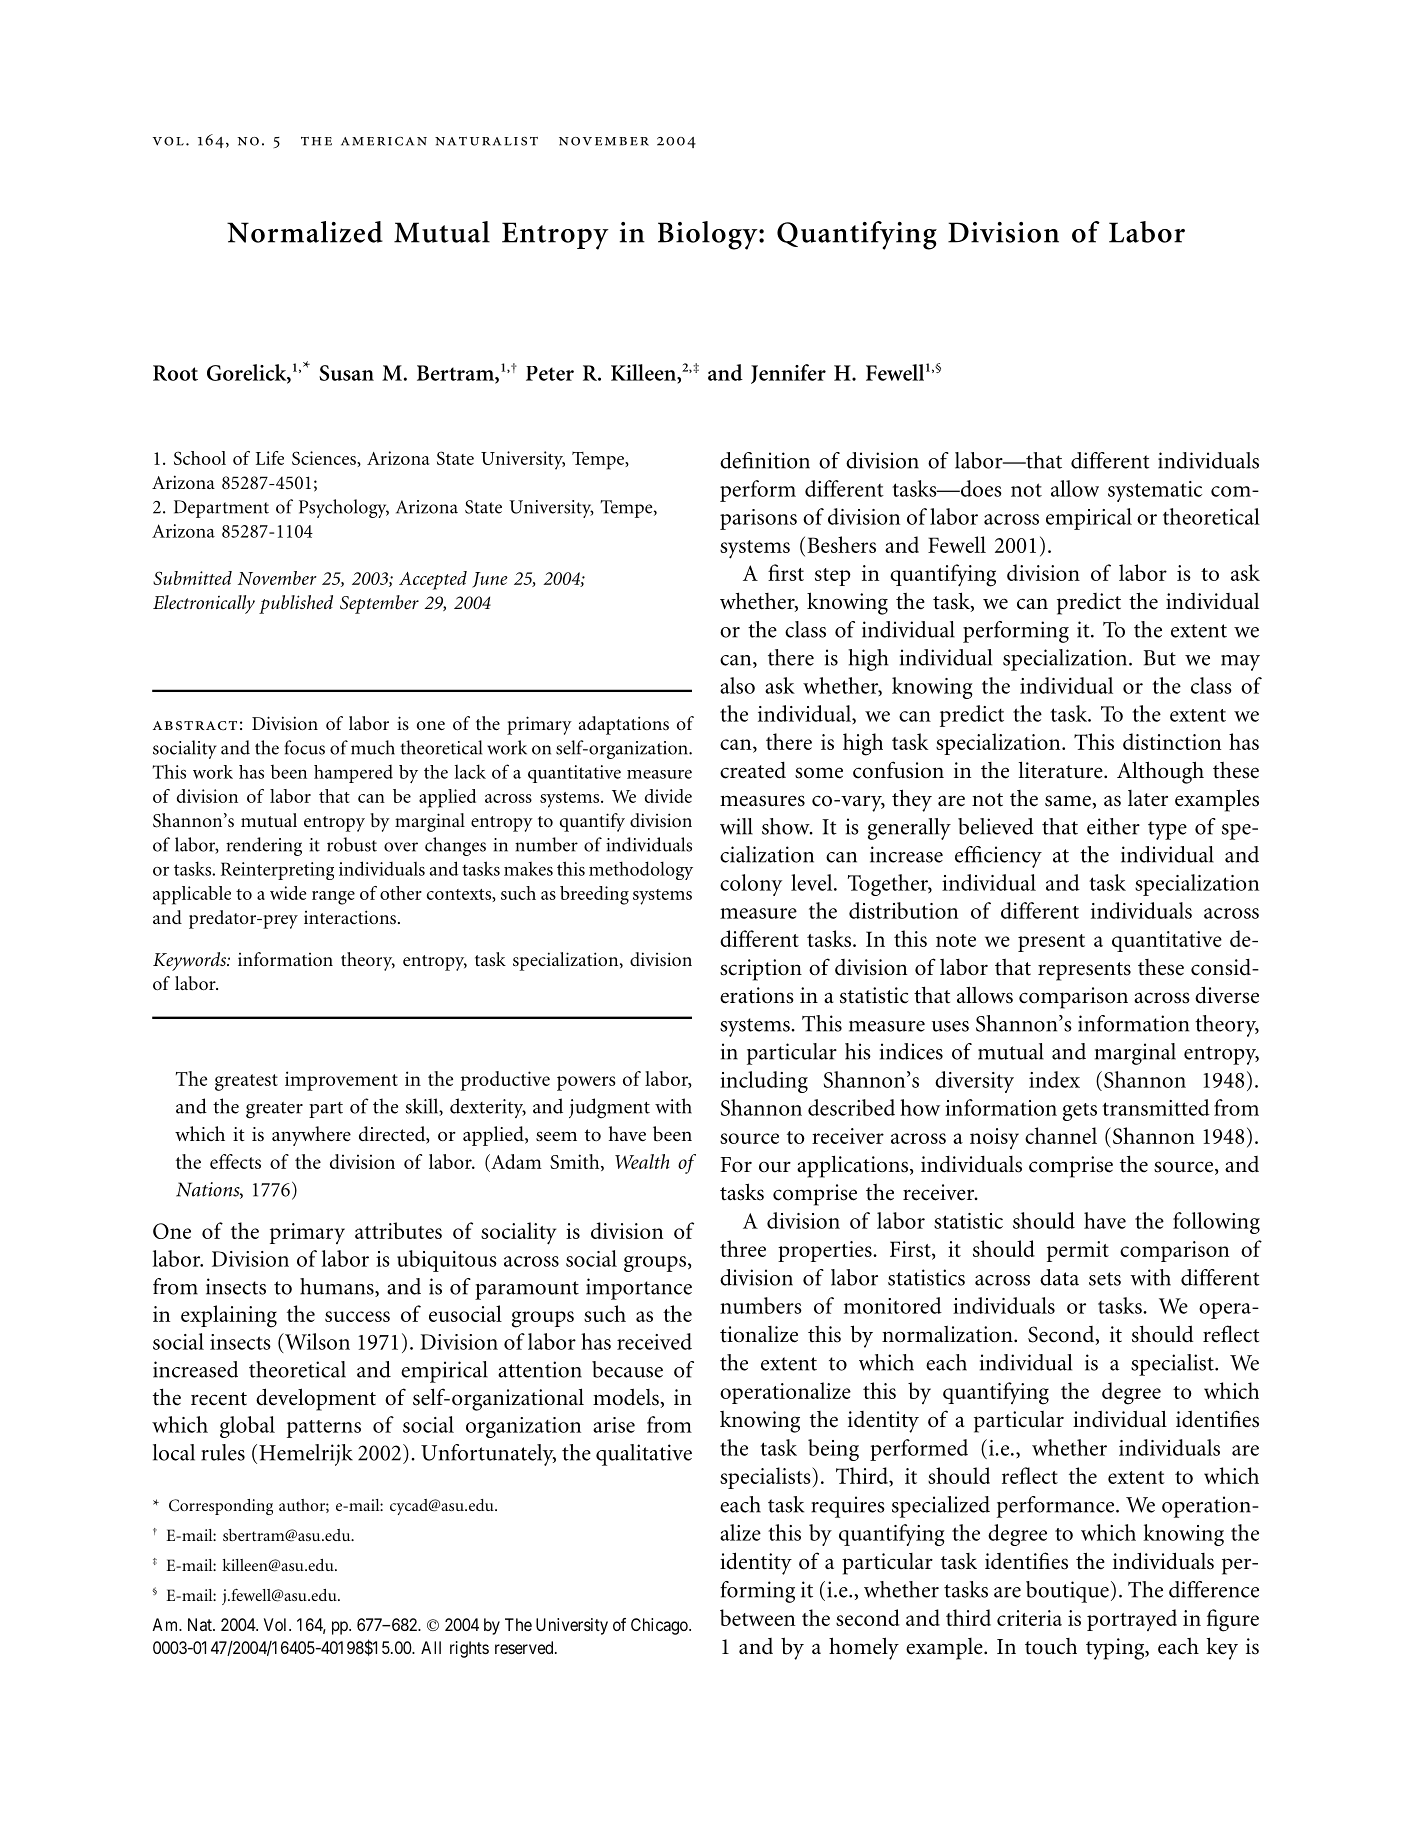 The width and height of the screenshot is (1417, 1834). Describe the element at coordinates (788, 374) in the screenshot. I see `Jennifer` at that location.
